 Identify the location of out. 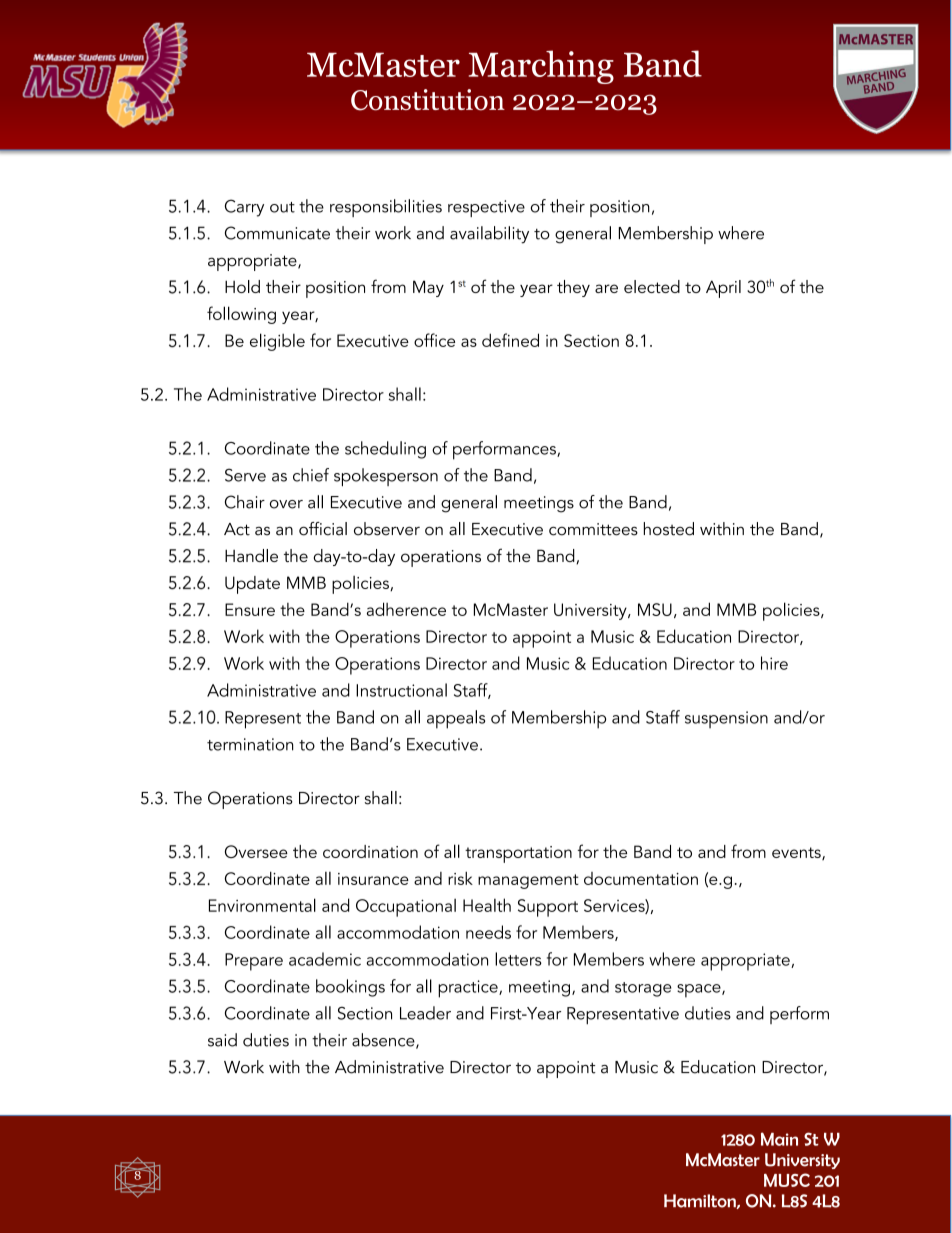
(282, 207).
